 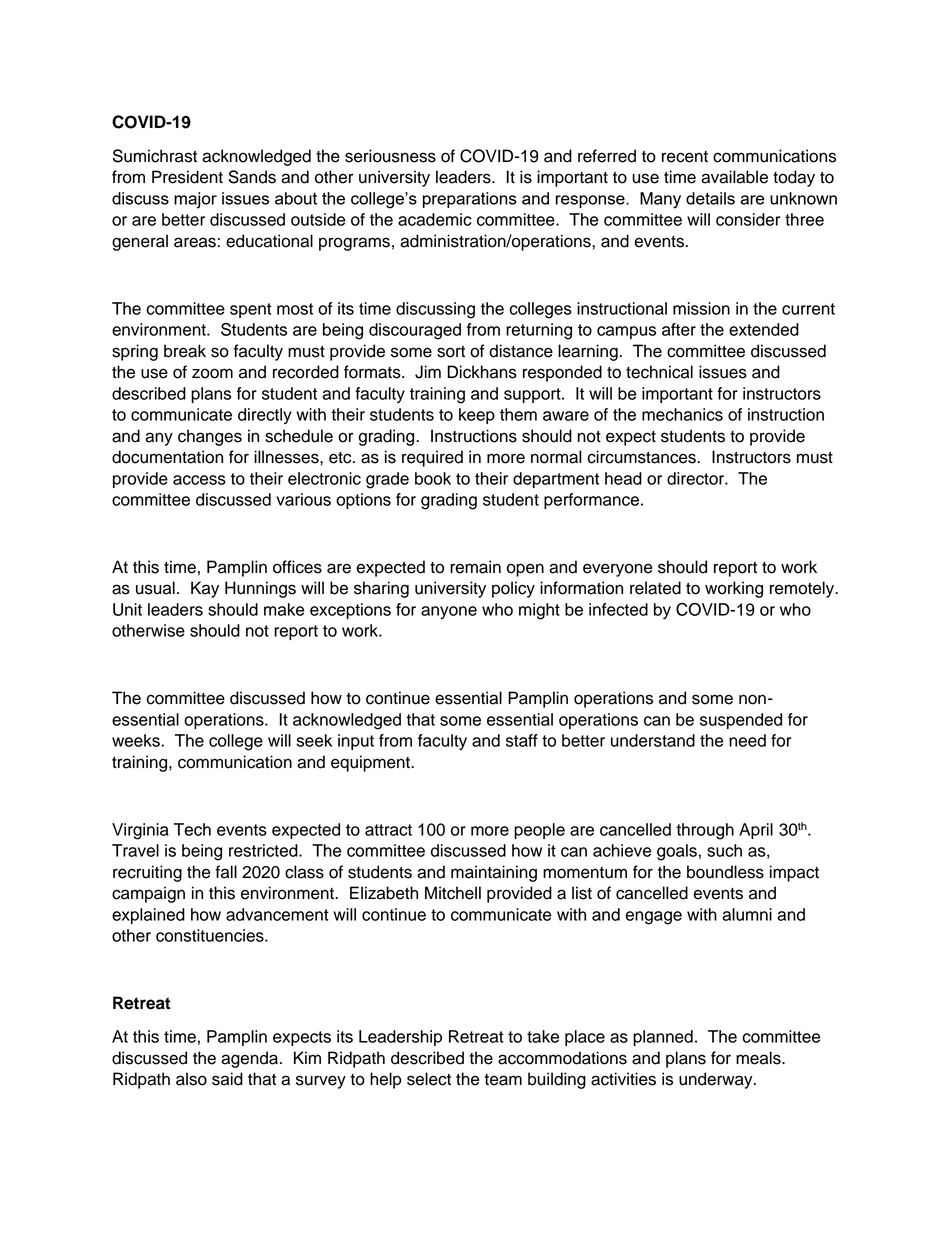 I want to click on meals, so click(x=759, y=1058).
